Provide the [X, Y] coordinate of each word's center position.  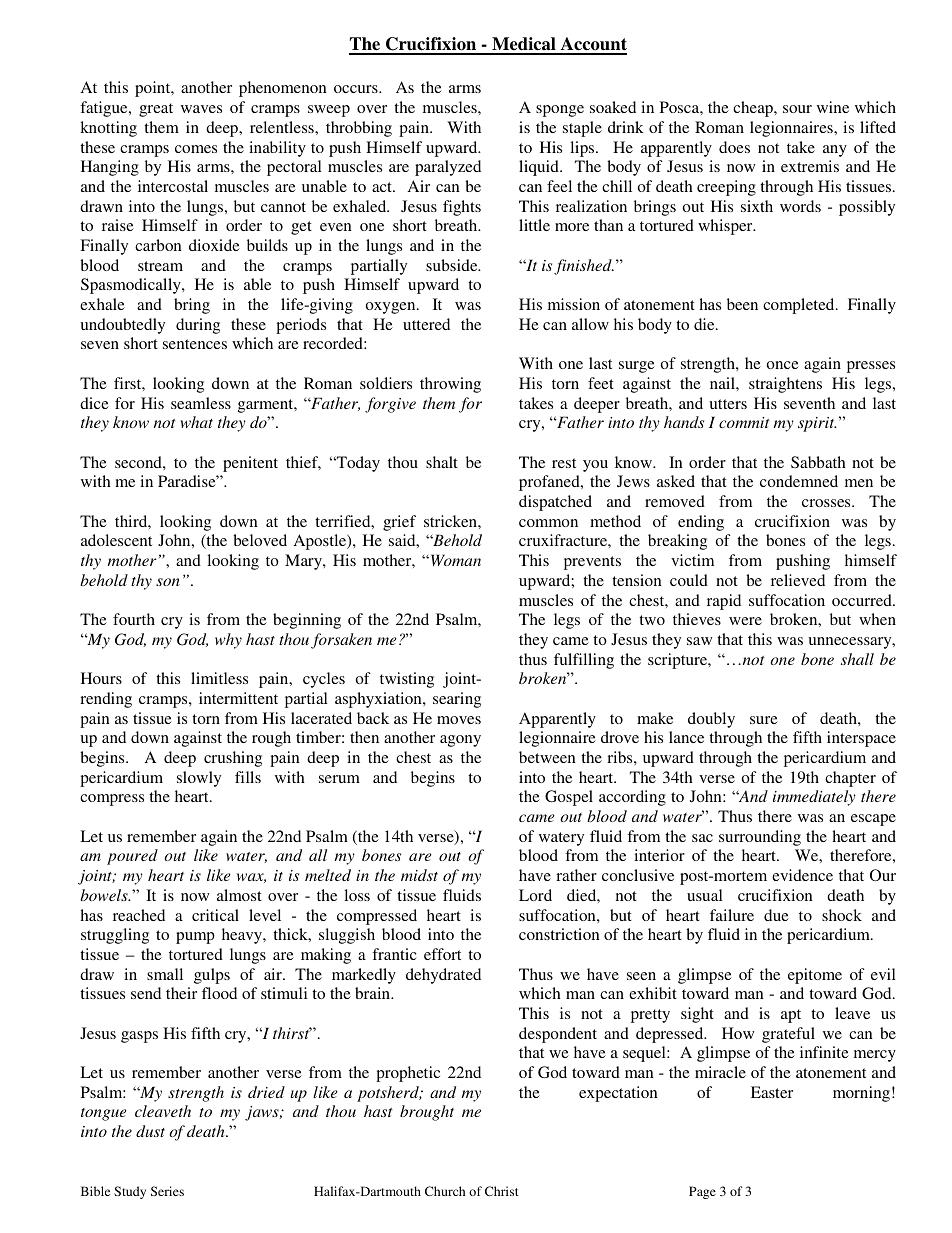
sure [764, 720]
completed [800, 306]
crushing [233, 759]
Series [167, 1191]
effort [442, 954]
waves [201, 109]
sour [797, 109]
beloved [260, 540]
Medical [524, 45]
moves [459, 720]
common [548, 523]
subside [453, 265]
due [776, 915]
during [198, 326]
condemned [799, 481]
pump [195, 938]
